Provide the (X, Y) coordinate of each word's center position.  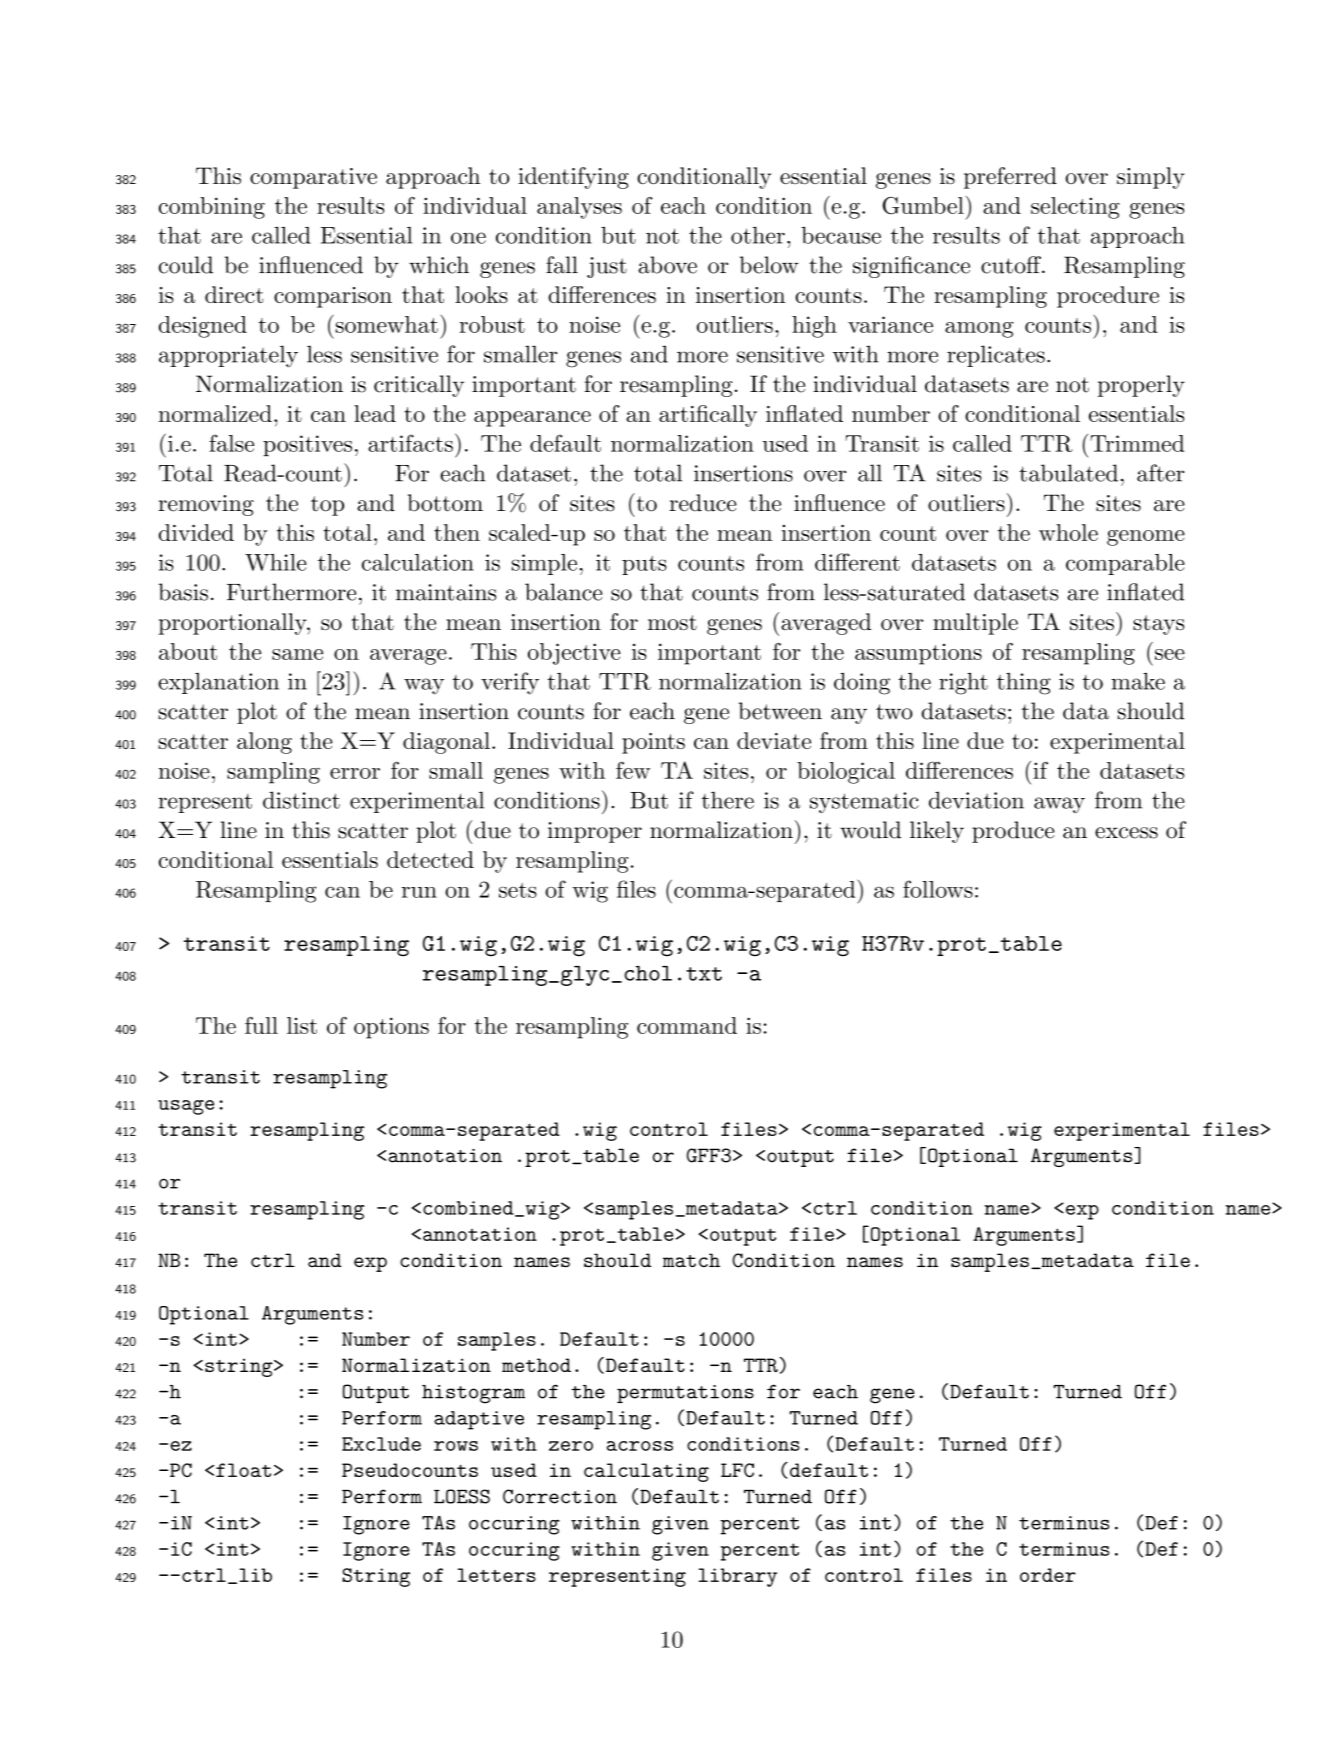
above (667, 265)
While (276, 562)
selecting (1075, 208)
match (691, 1260)
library (738, 1577)
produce (1013, 832)
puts (644, 565)
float (243, 1470)
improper (595, 832)
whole (1068, 532)
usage (186, 1107)
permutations (685, 1394)
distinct (301, 800)
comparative (313, 178)
